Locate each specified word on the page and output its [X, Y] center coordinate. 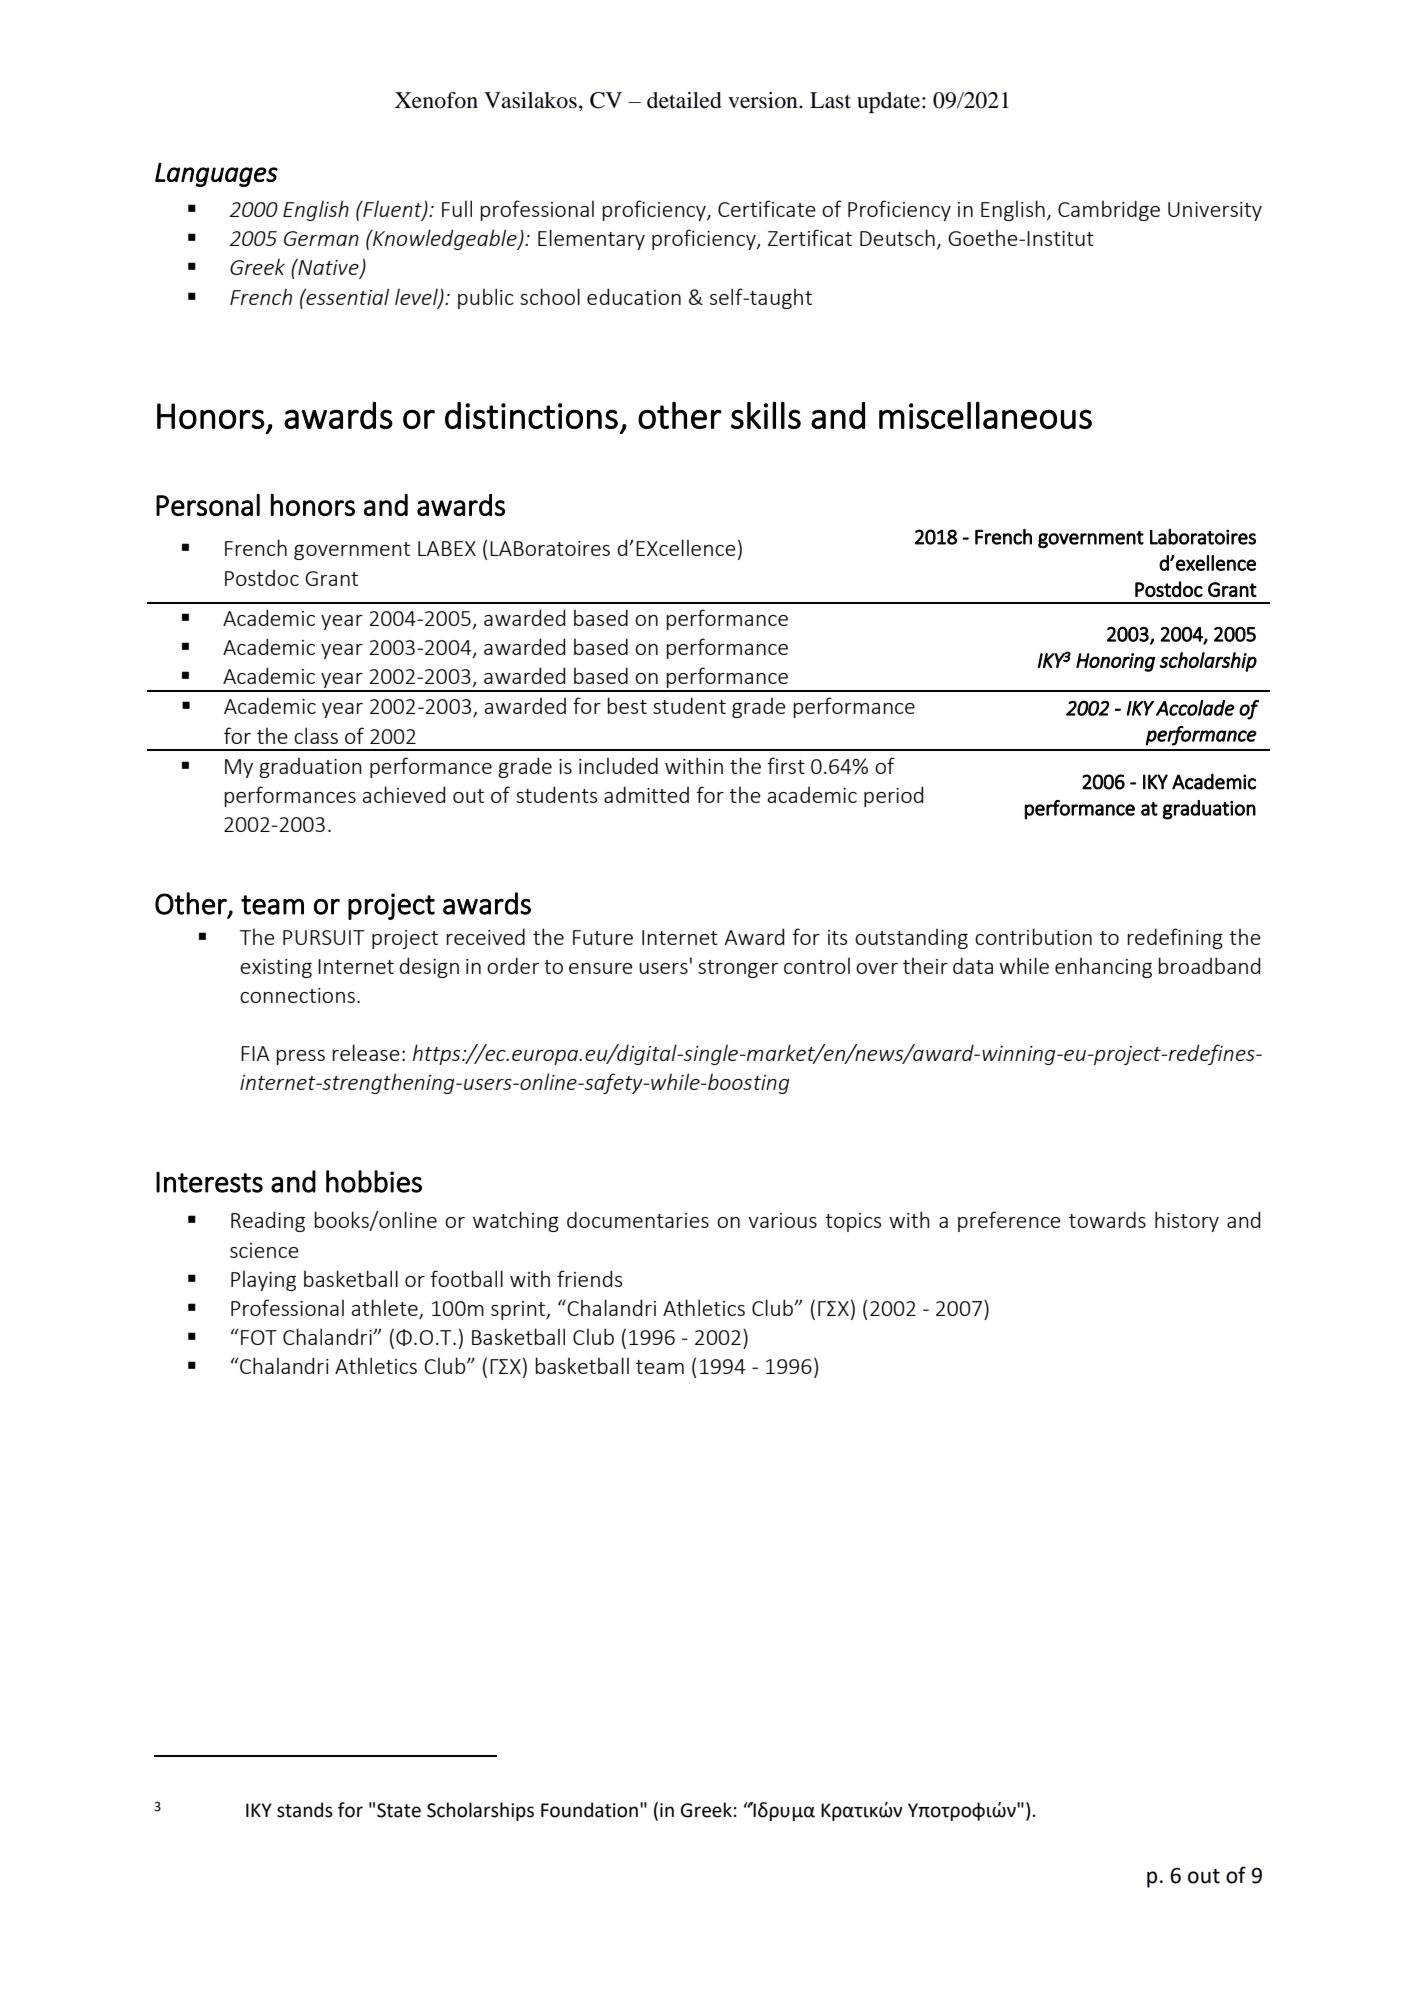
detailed [684, 100]
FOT [259, 1337]
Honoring [1115, 662]
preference [1009, 1221]
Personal [208, 505]
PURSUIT [324, 937]
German [321, 238]
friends [589, 1278]
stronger [738, 969]
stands [305, 1810]
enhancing [1103, 967]
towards [1107, 1219]
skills [766, 415]
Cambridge [1109, 210]
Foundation [589, 1810]
